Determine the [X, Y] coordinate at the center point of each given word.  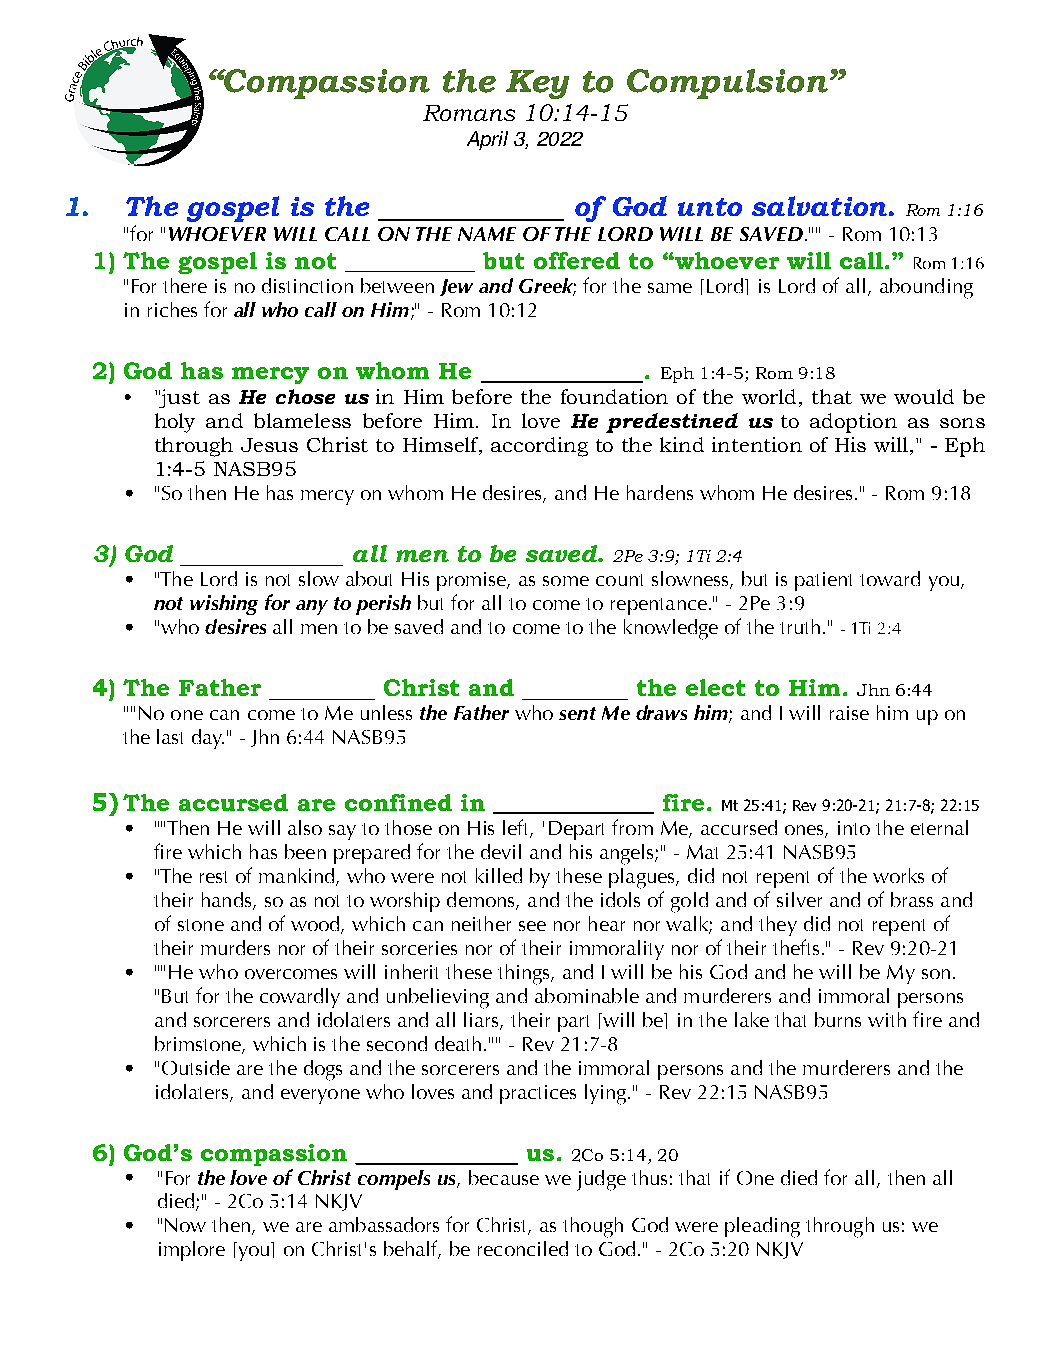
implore [192, 1251]
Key [537, 84]
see [532, 926]
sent [577, 713]
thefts [796, 947]
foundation [614, 396]
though [593, 1227]
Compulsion [727, 84]
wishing [224, 605]
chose [305, 396]
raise [849, 713]
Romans [469, 113]
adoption [853, 423]
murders [235, 947]
